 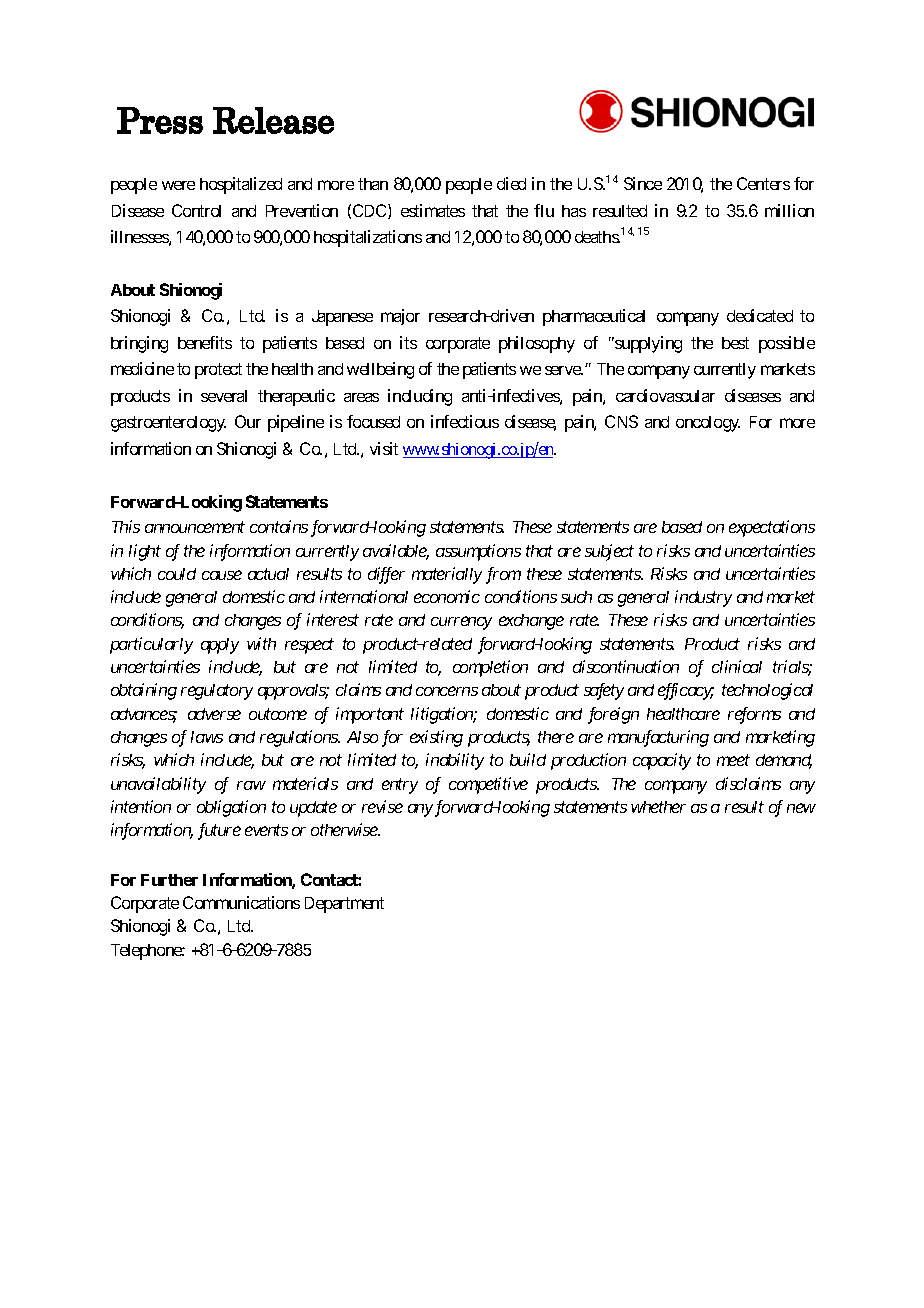 I want to click on Press, so click(x=160, y=120).
